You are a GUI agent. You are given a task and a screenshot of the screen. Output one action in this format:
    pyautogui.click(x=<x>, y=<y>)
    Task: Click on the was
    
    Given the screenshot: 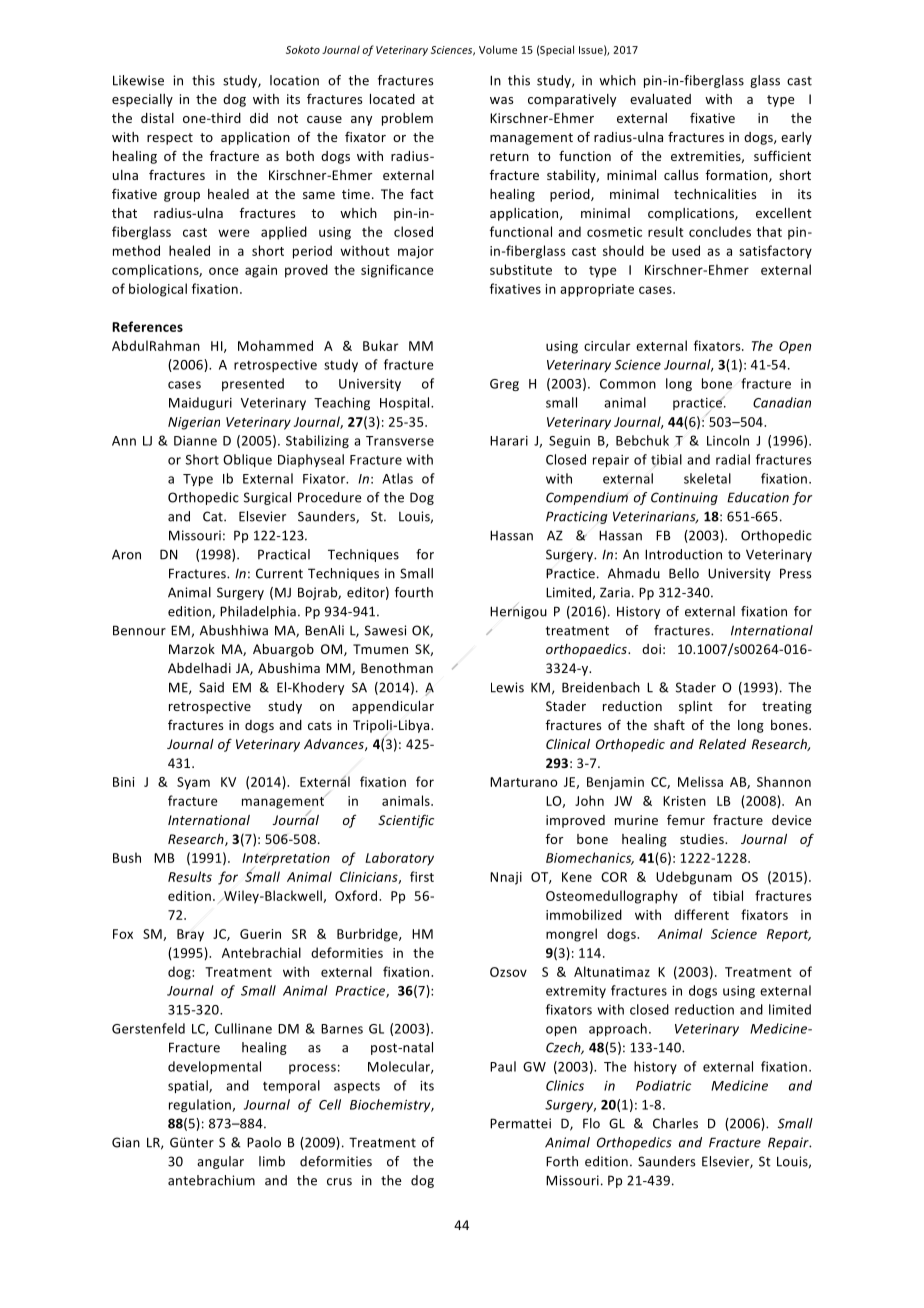 What is the action you would take?
    pyautogui.click(x=501, y=100)
